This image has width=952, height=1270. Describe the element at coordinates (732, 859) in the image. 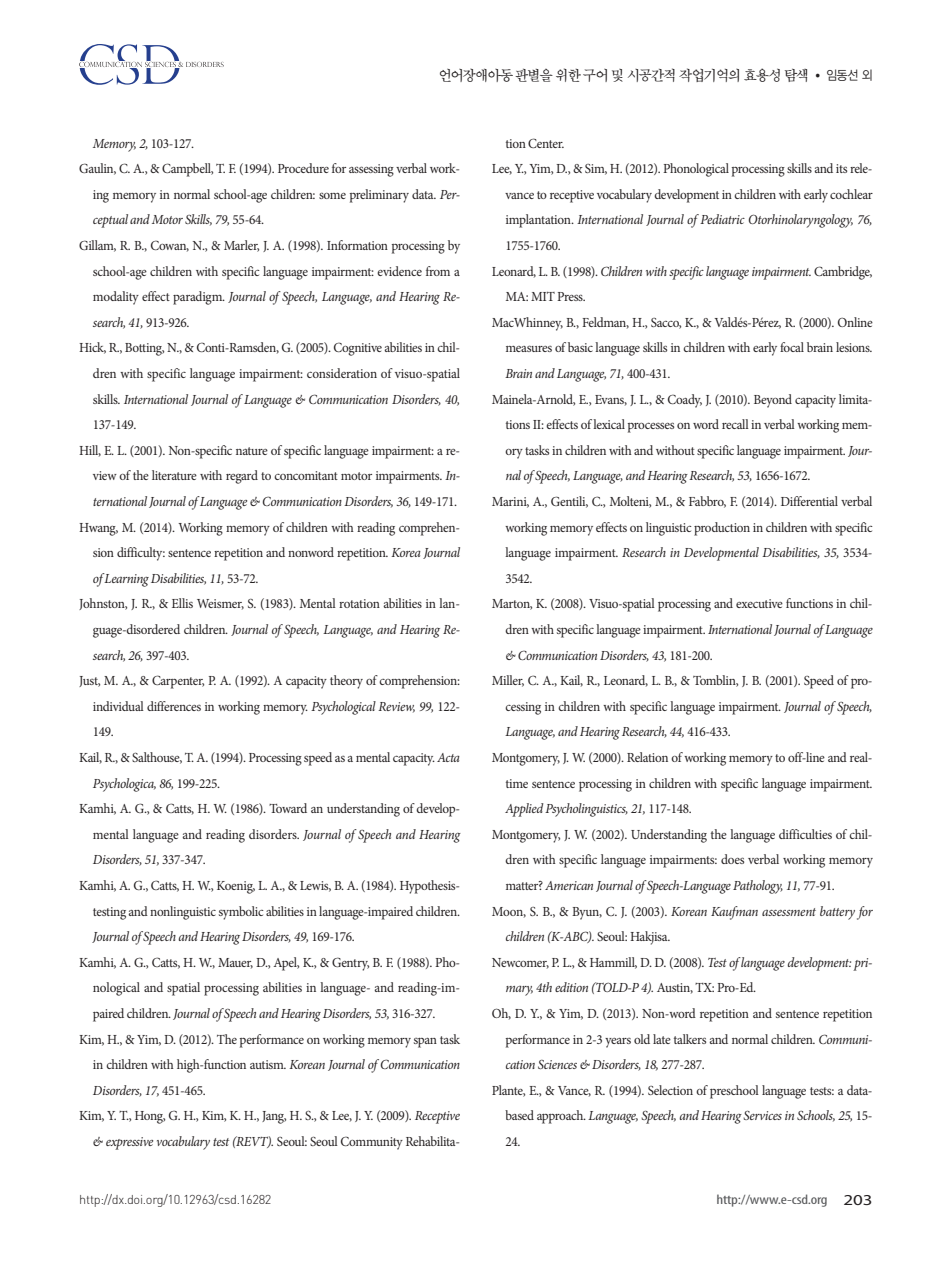

I see `does` at that location.
